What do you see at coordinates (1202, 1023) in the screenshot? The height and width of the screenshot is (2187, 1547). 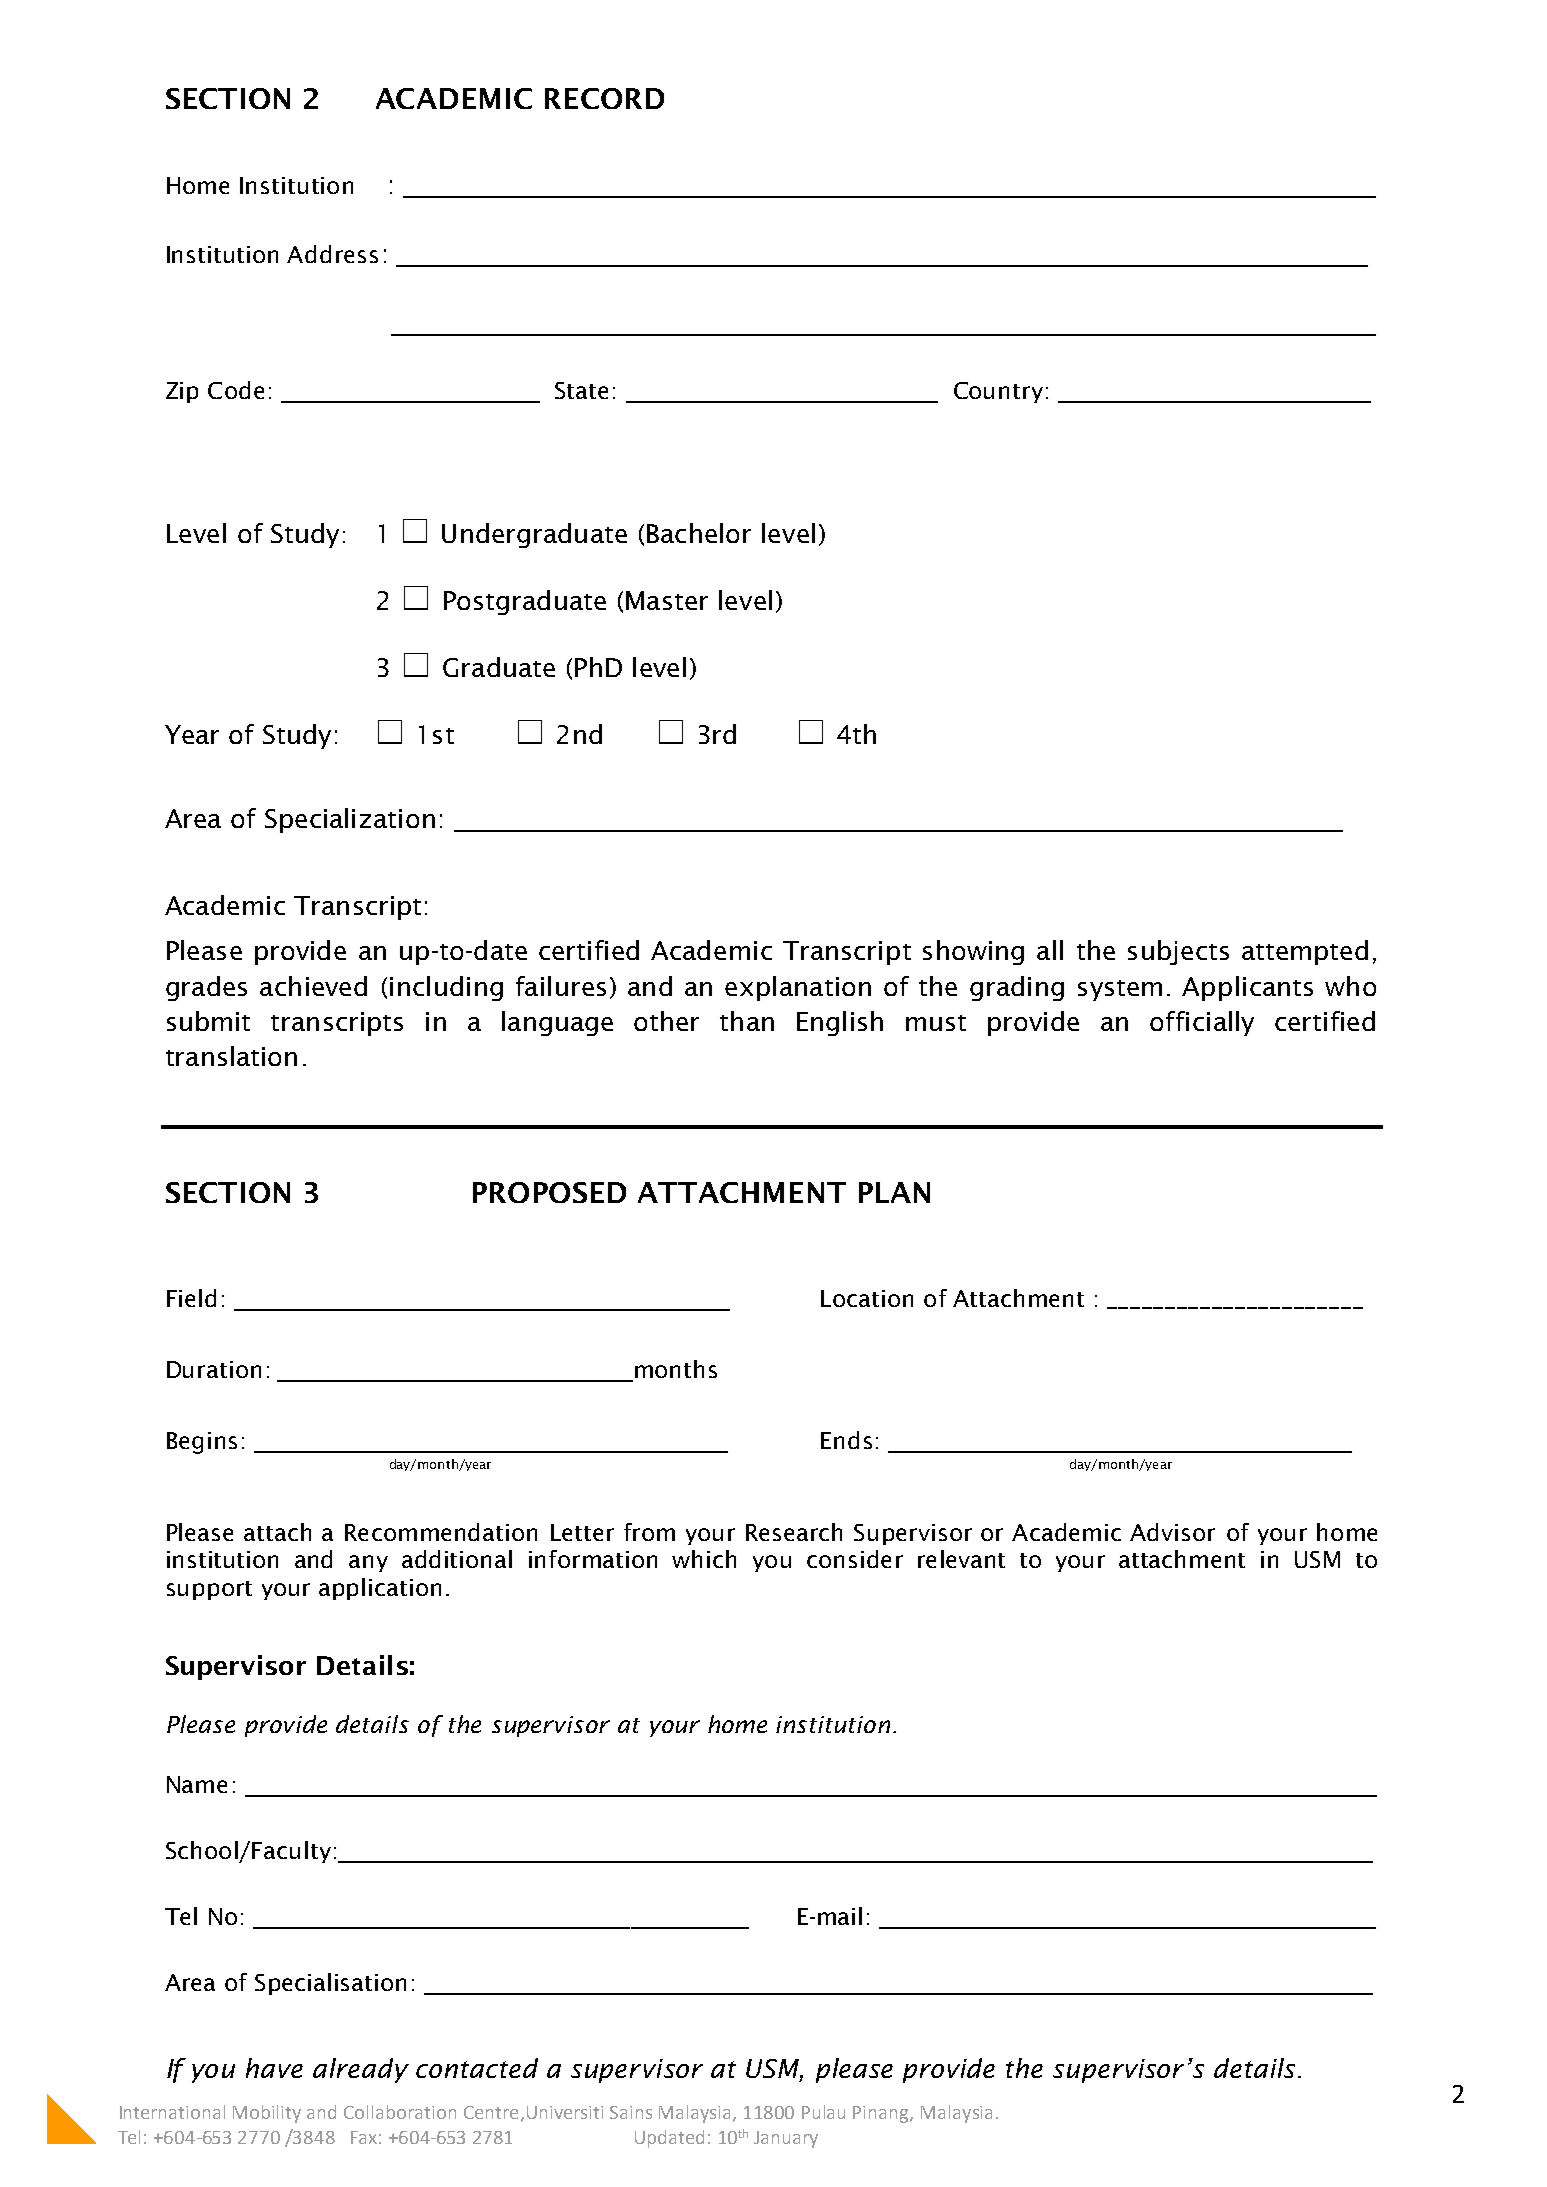 I see `officially` at bounding box center [1202, 1023].
